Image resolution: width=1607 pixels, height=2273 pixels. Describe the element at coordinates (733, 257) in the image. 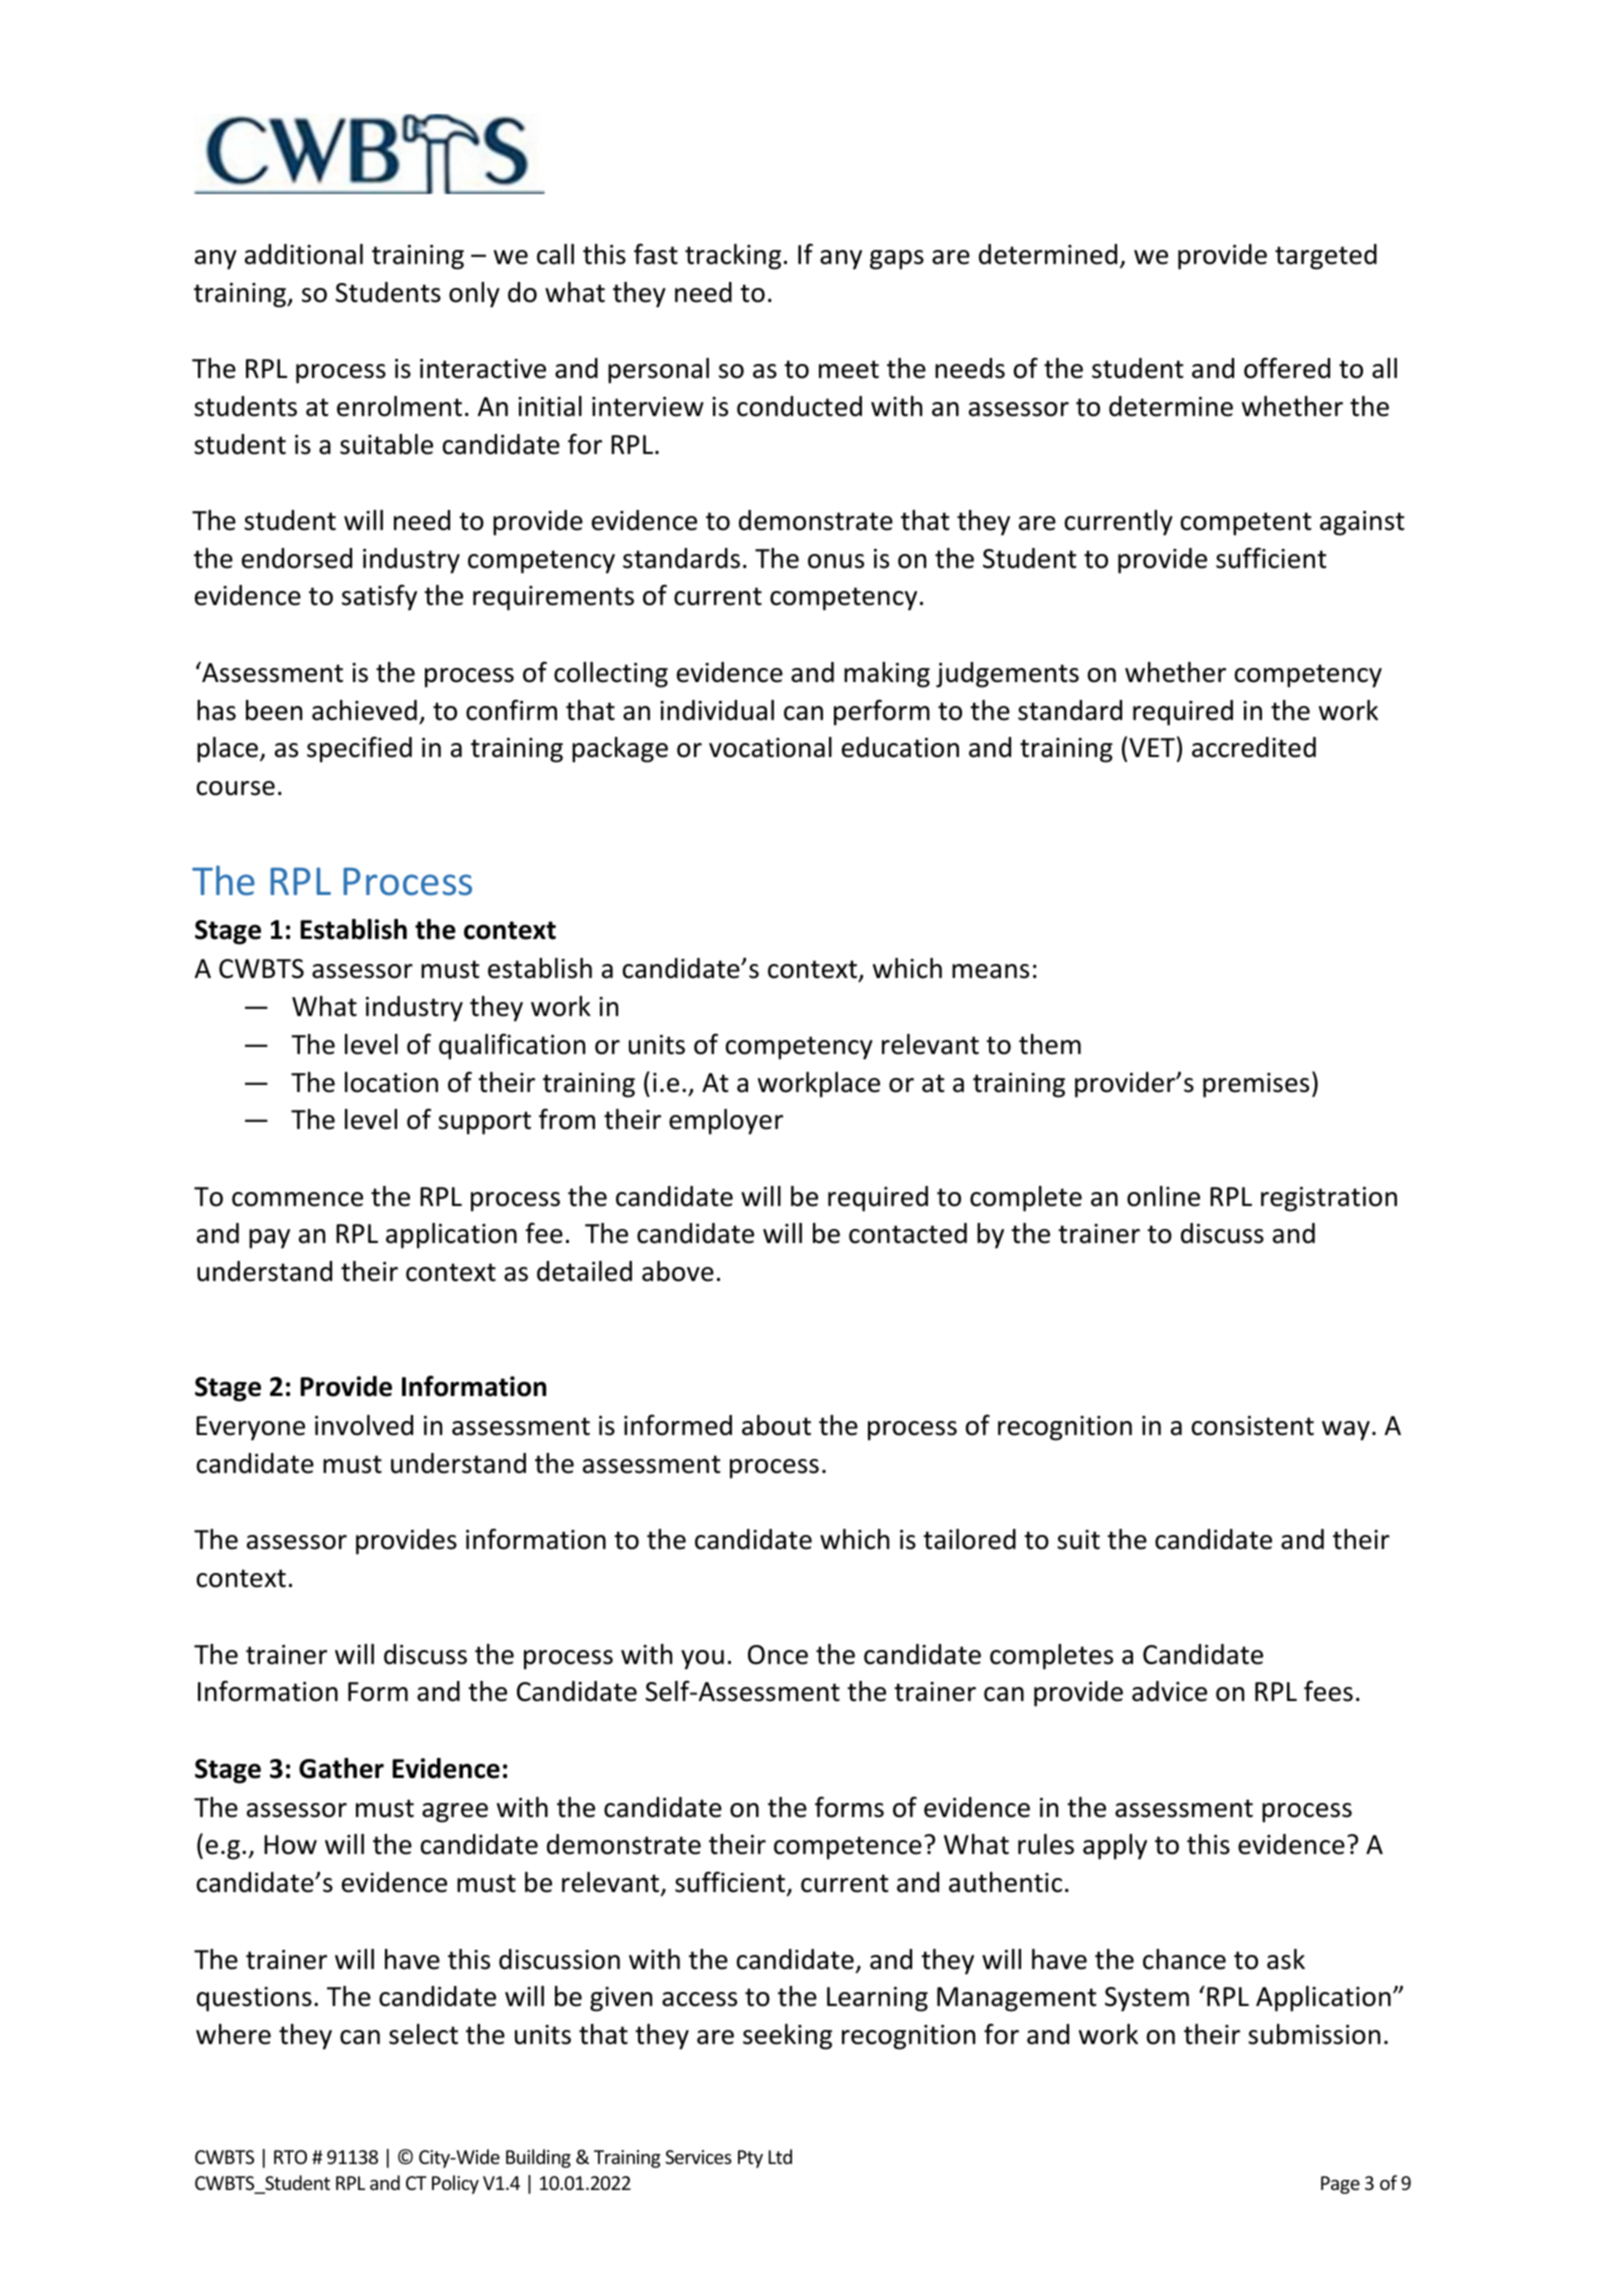

I see `tracking` at that location.
